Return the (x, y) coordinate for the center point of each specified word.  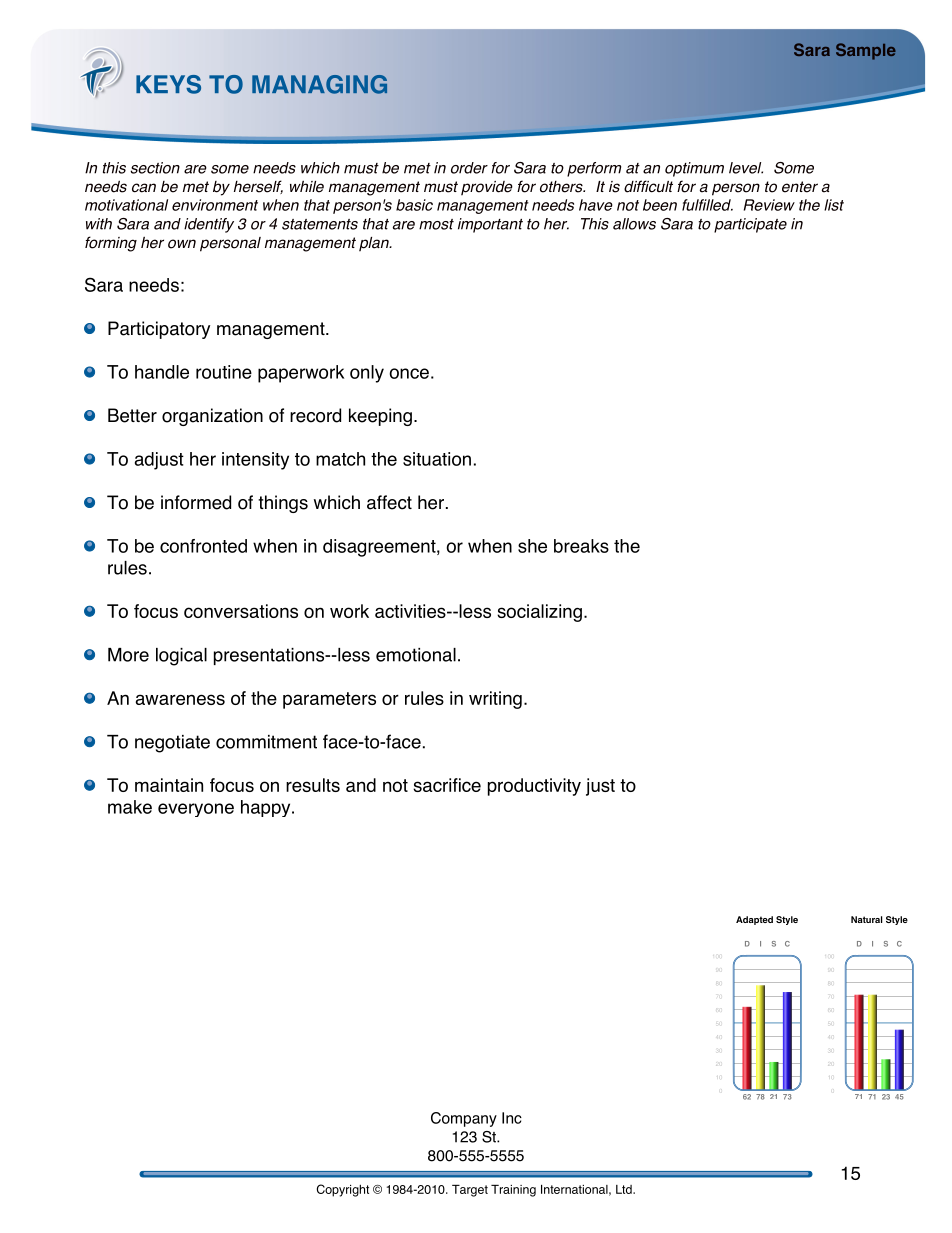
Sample (866, 51)
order (469, 168)
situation (437, 459)
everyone (196, 810)
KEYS (168, 84)
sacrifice (447, 785)
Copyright (343, 1190)
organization (212, 417)
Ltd (625, 1189)
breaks (581, 546)
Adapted (754, 920)
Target (470, 1191)
